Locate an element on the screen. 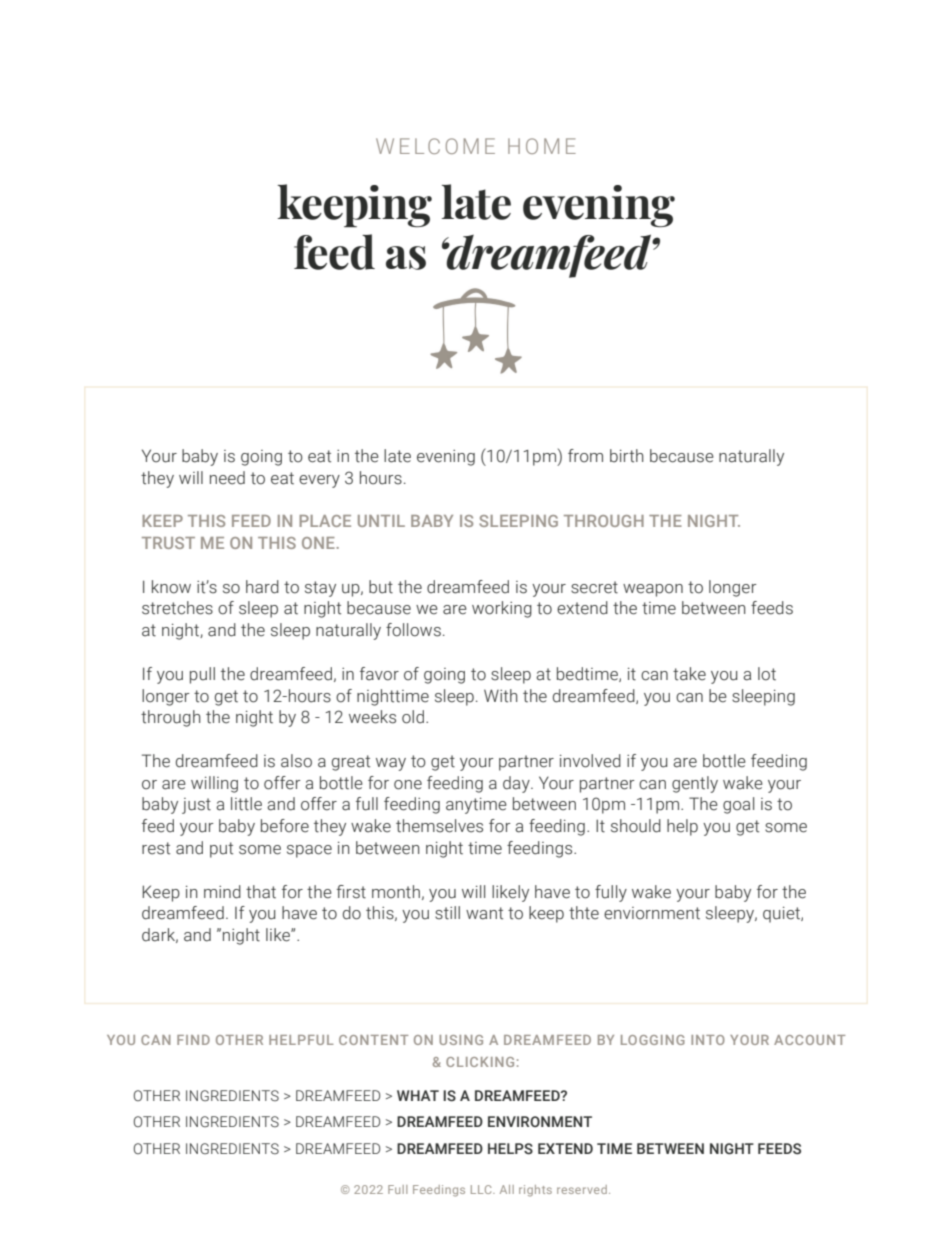 Image resolution: width=952 pixels, height=1233 pixels. weapon is located at coordinates (653, 590).
